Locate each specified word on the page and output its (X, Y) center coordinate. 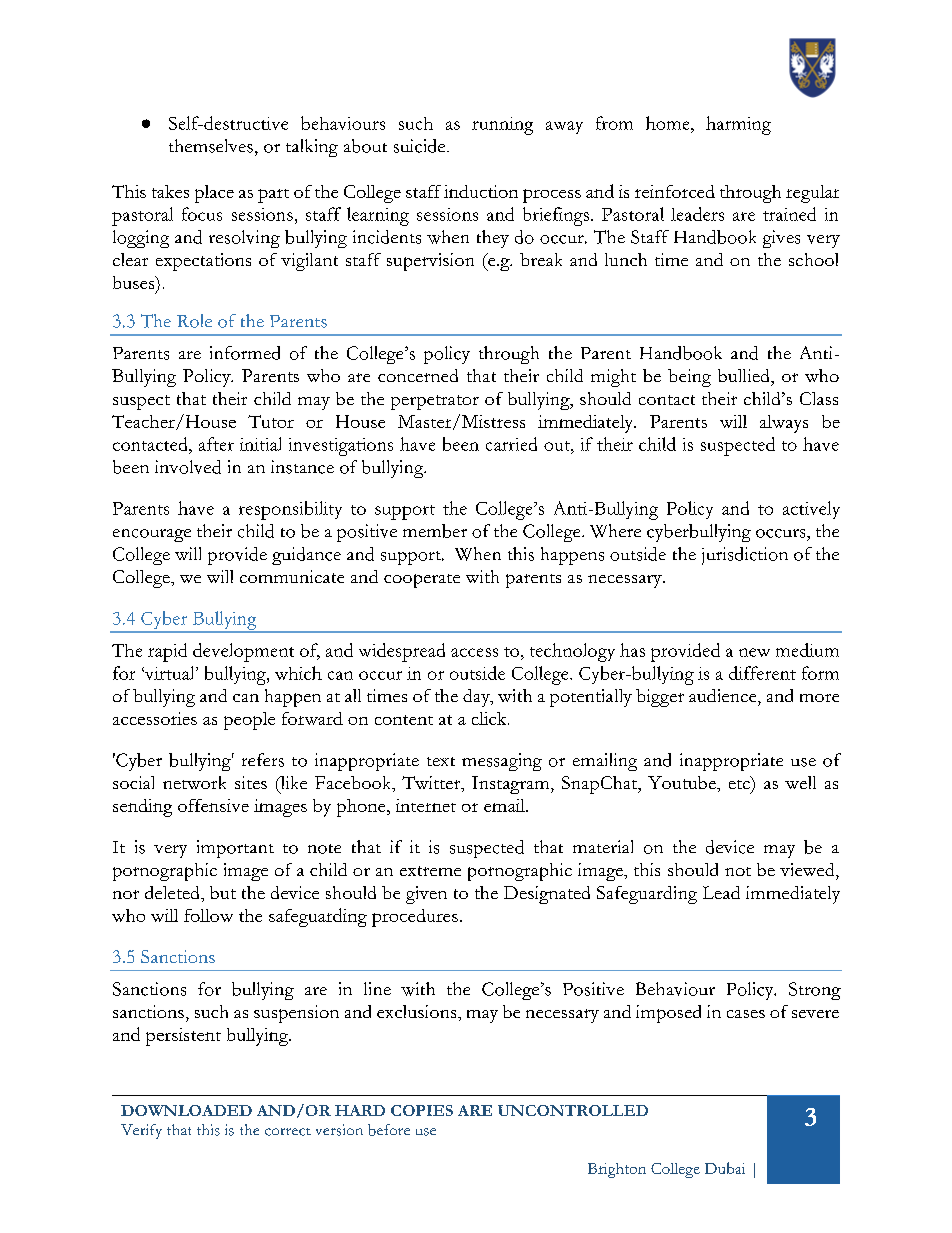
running (502, 126)
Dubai (725, 1168)
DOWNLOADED (186, 1110)
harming (738, 125)
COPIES (422, 1110)
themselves (211, 146)
